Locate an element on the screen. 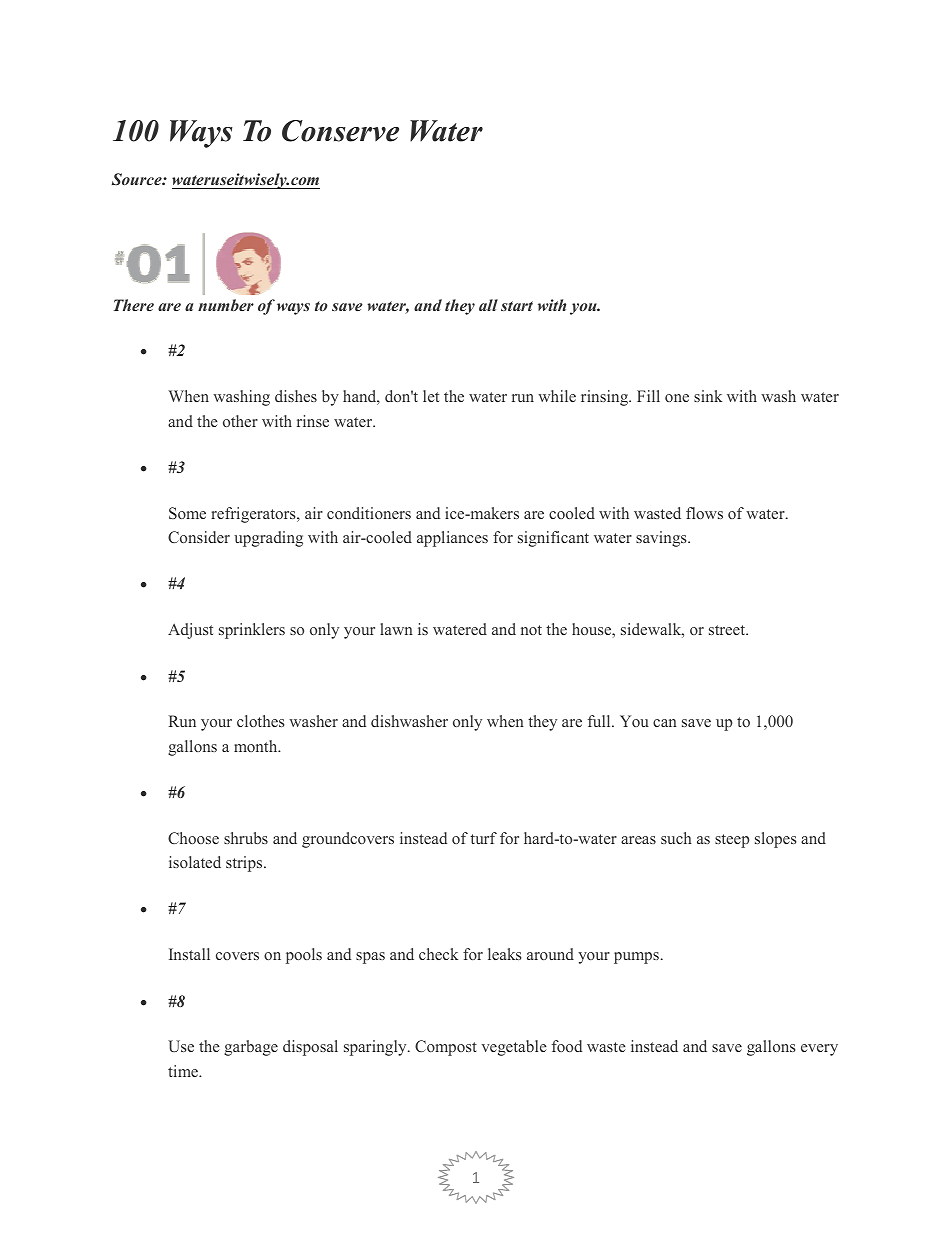 This screenshot has width=952, height=1233. not is located at coordinates (531, 630).
